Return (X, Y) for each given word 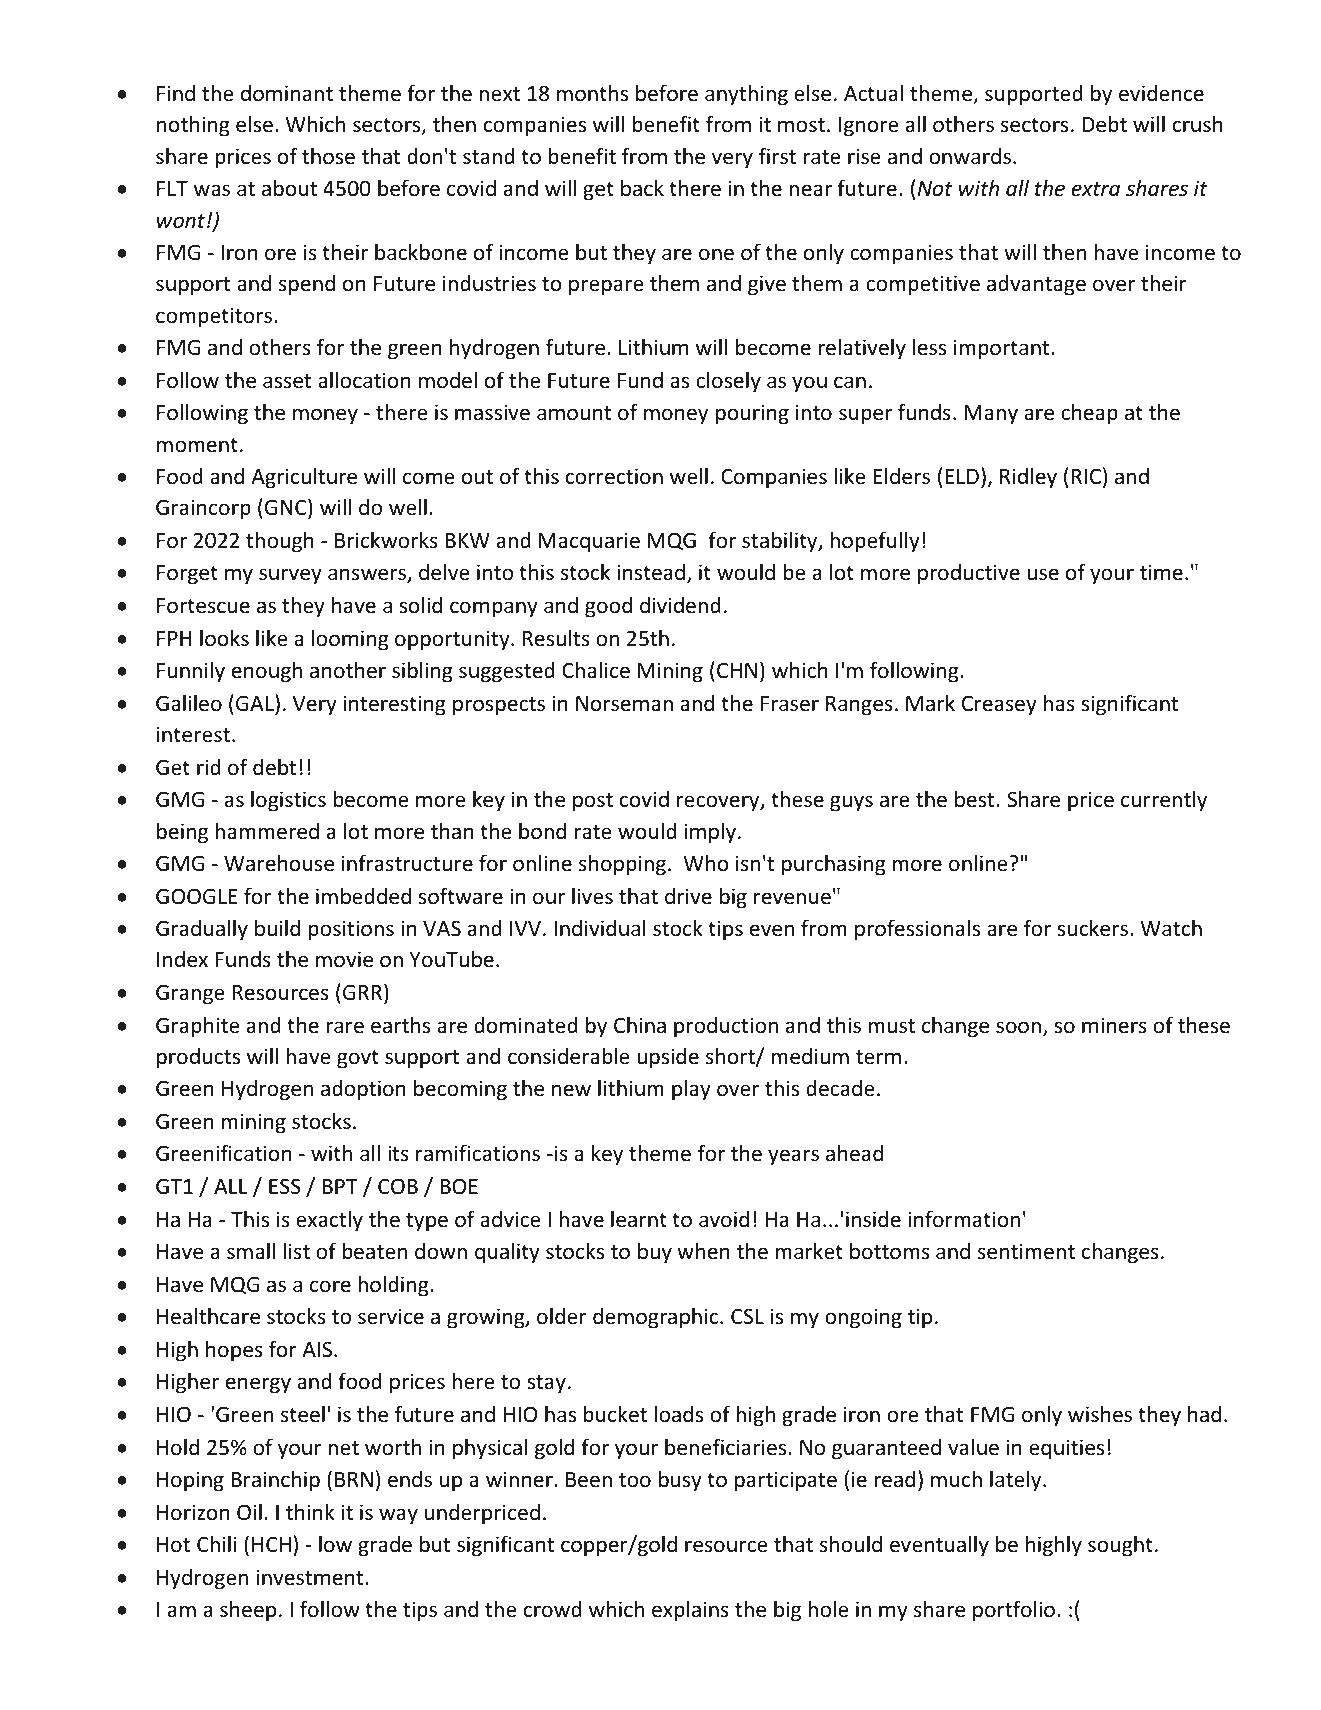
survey (290, 576)
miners (1114, 1025)
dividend (680, 605)
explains (690, 1611)
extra (1095, 189)
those (328, 156)
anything (746, 95)
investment (311, 1577)
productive (969, 574)
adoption (363, 1090)
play (691, 1090)
